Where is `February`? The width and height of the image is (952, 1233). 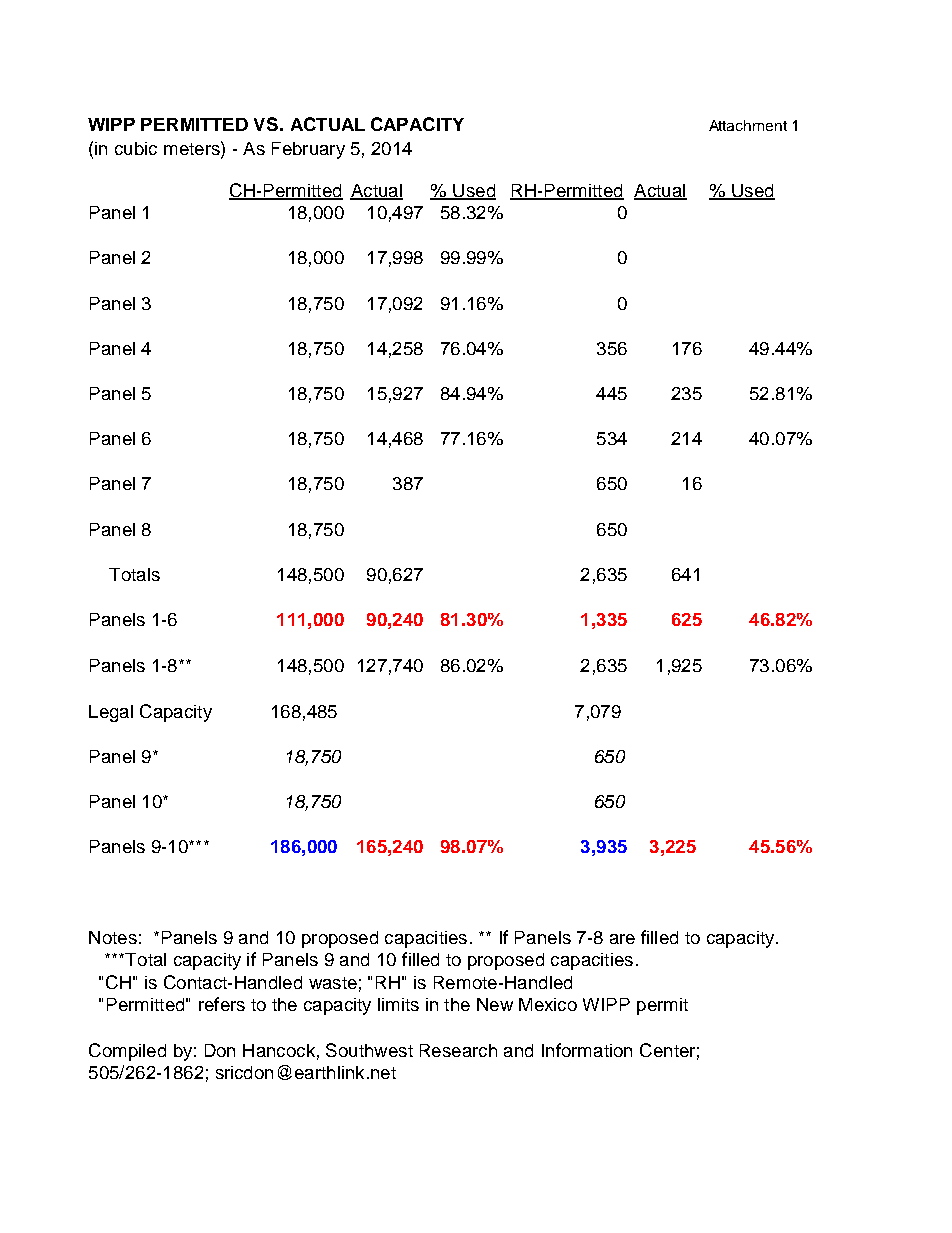 February is located at coordinates (308, 150).
